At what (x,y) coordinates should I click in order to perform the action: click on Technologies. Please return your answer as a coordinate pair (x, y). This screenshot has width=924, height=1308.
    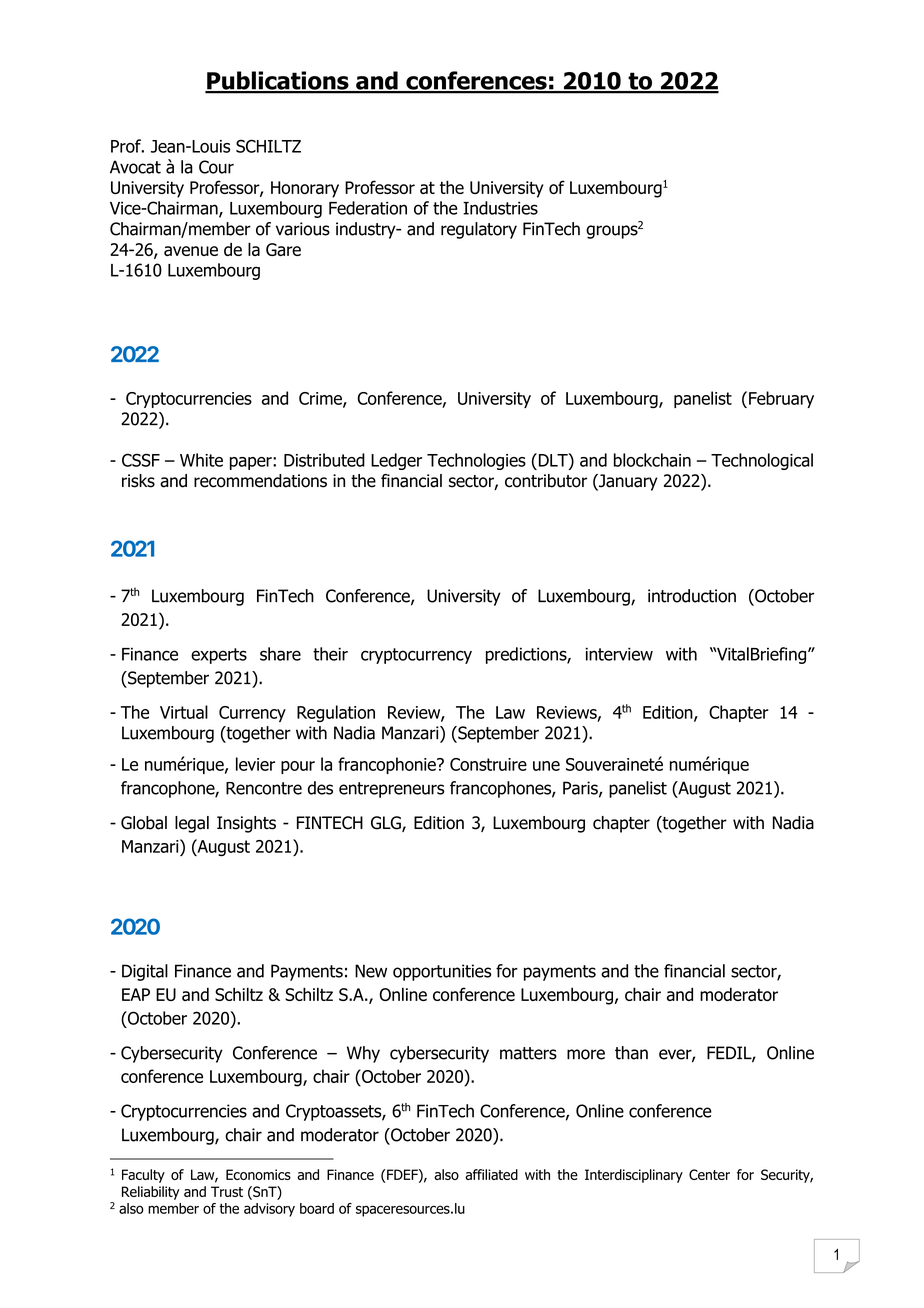
    Looking at the image, I should click on (476, 461).
